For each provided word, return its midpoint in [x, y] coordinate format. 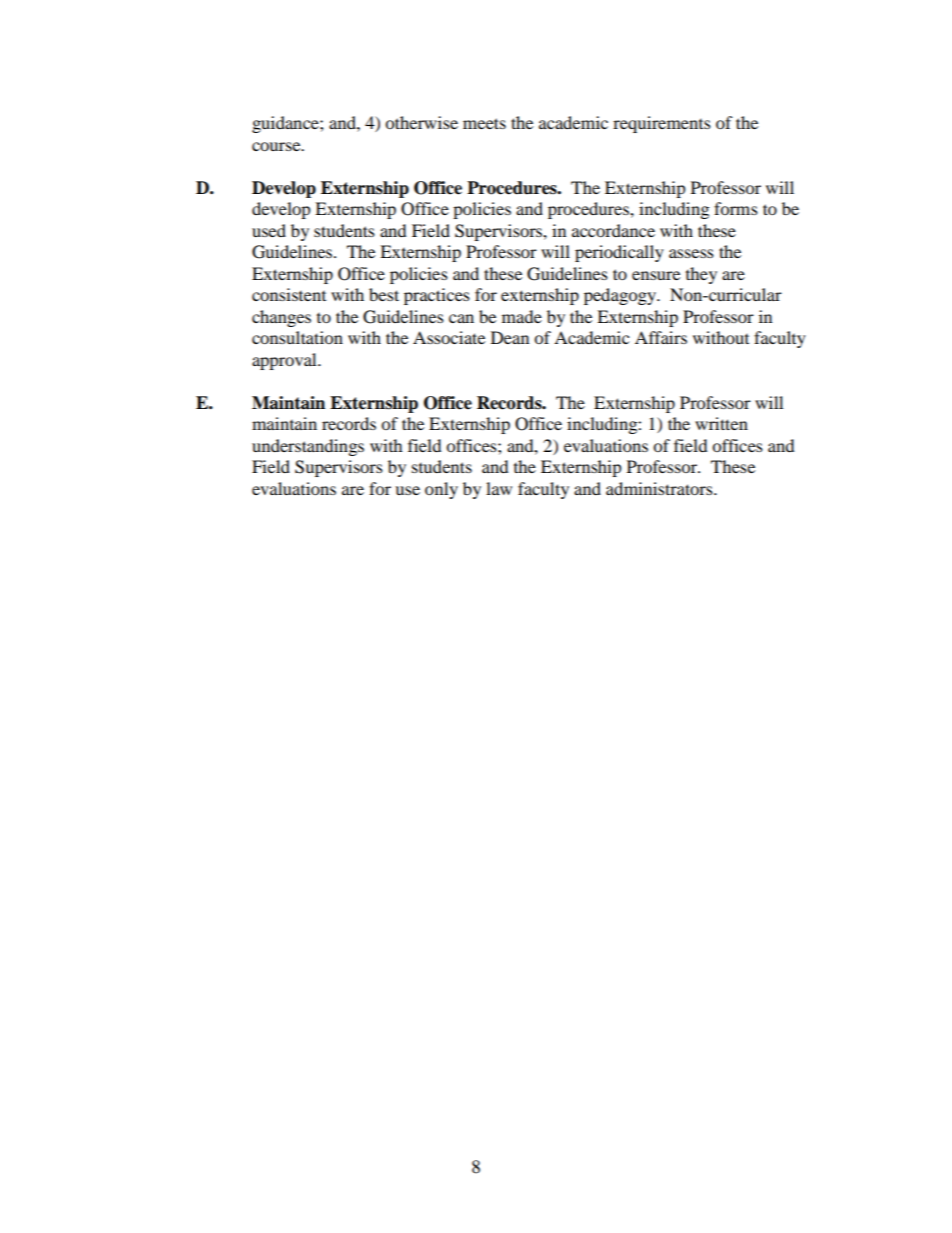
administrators [660, 488]
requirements [662, 124]
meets [484, 123]
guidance [286, 124]
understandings [308, 447]
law [499, 488]
